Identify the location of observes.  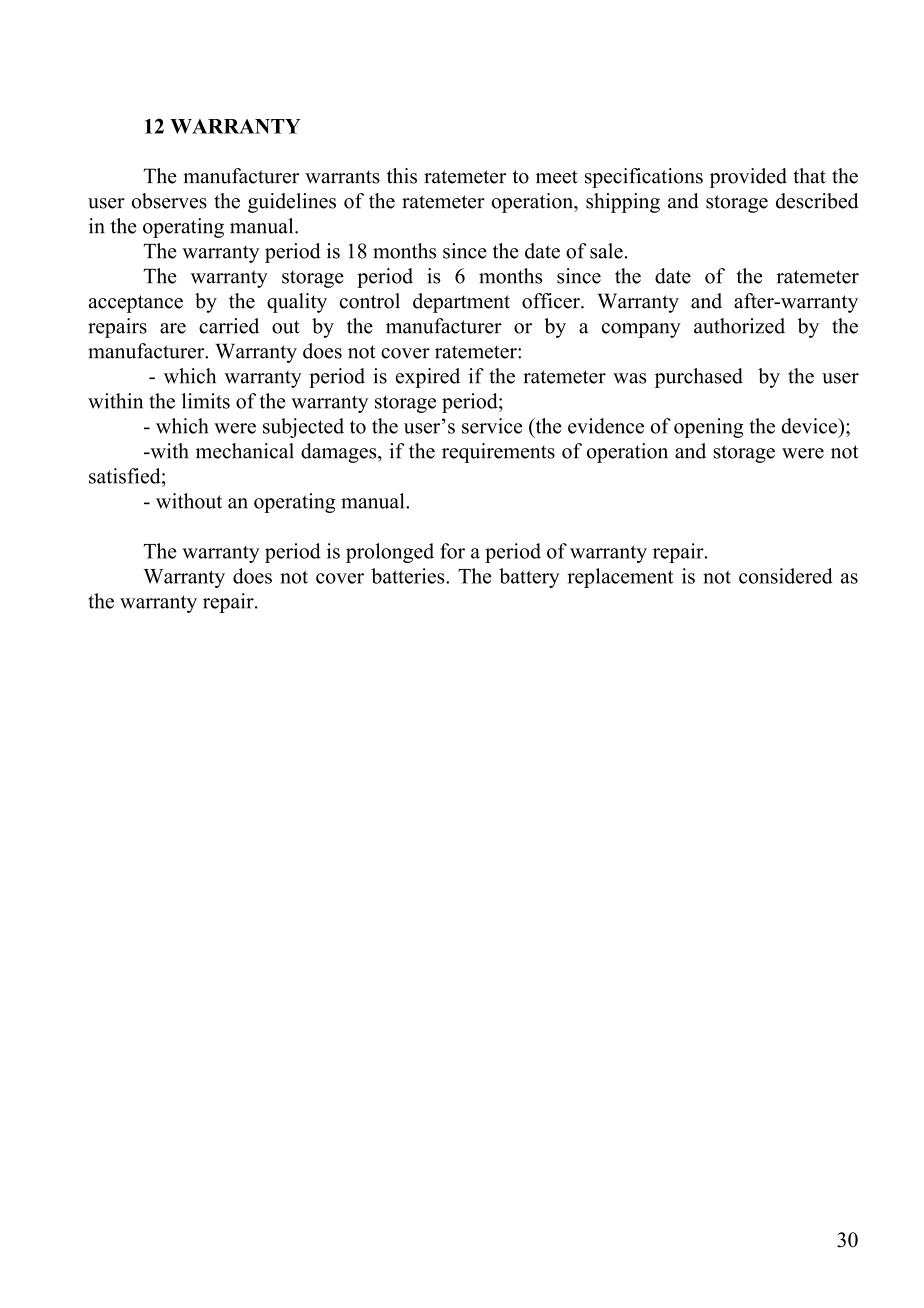
(169, 201).
